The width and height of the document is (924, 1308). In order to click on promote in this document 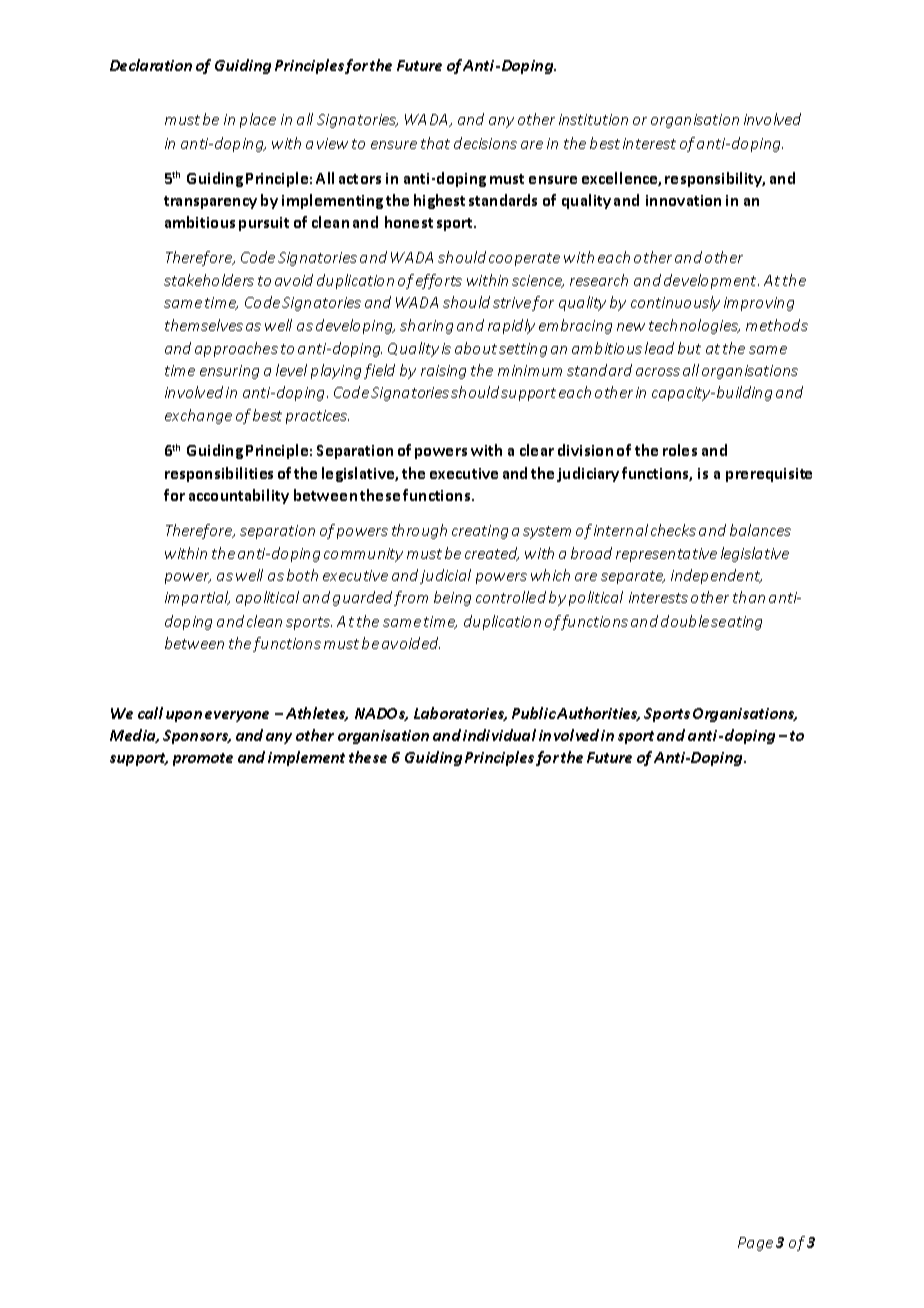, I will do `click(203, 759)`.
